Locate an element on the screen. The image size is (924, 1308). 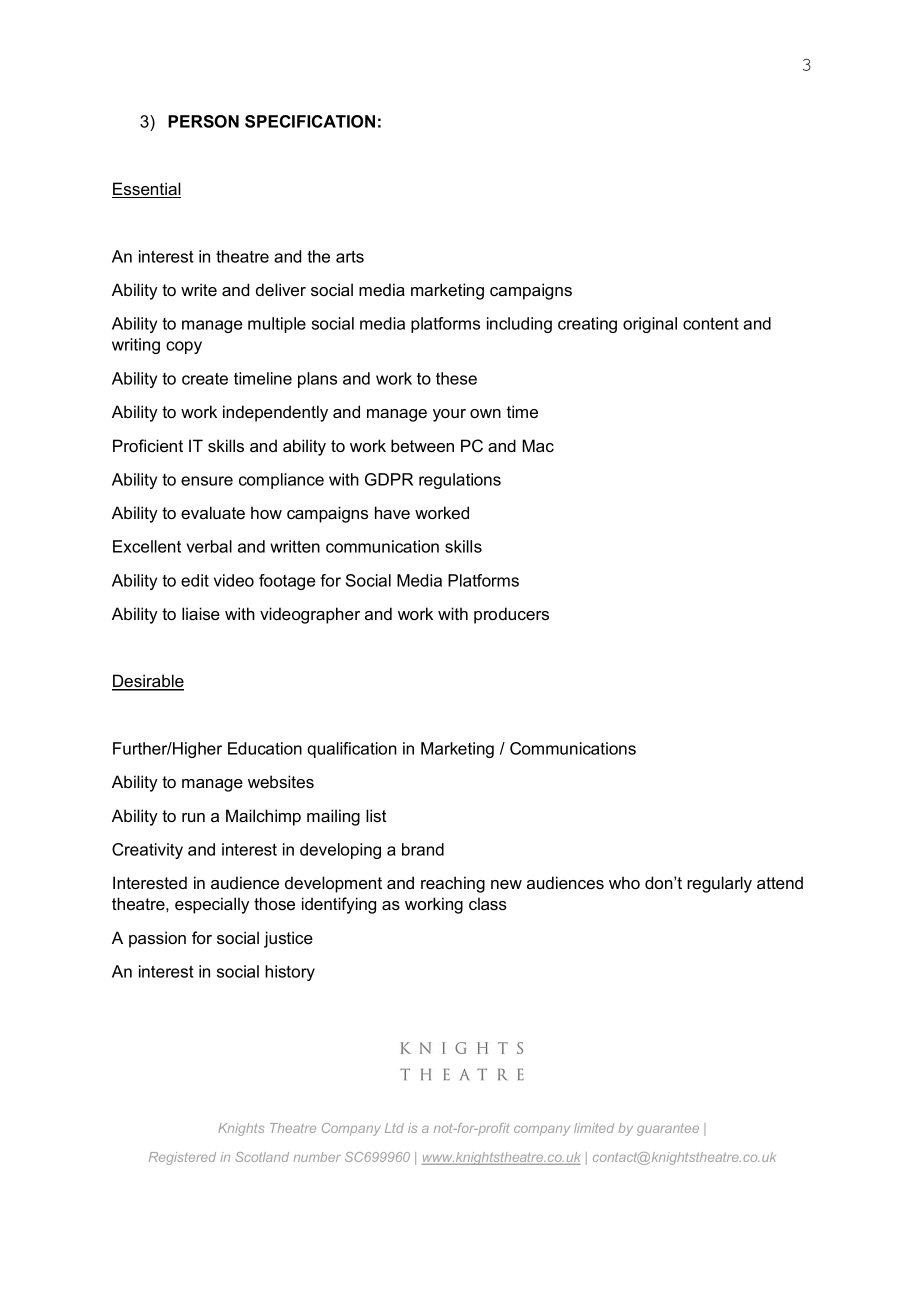
content is located at coordinates (711, 323).
